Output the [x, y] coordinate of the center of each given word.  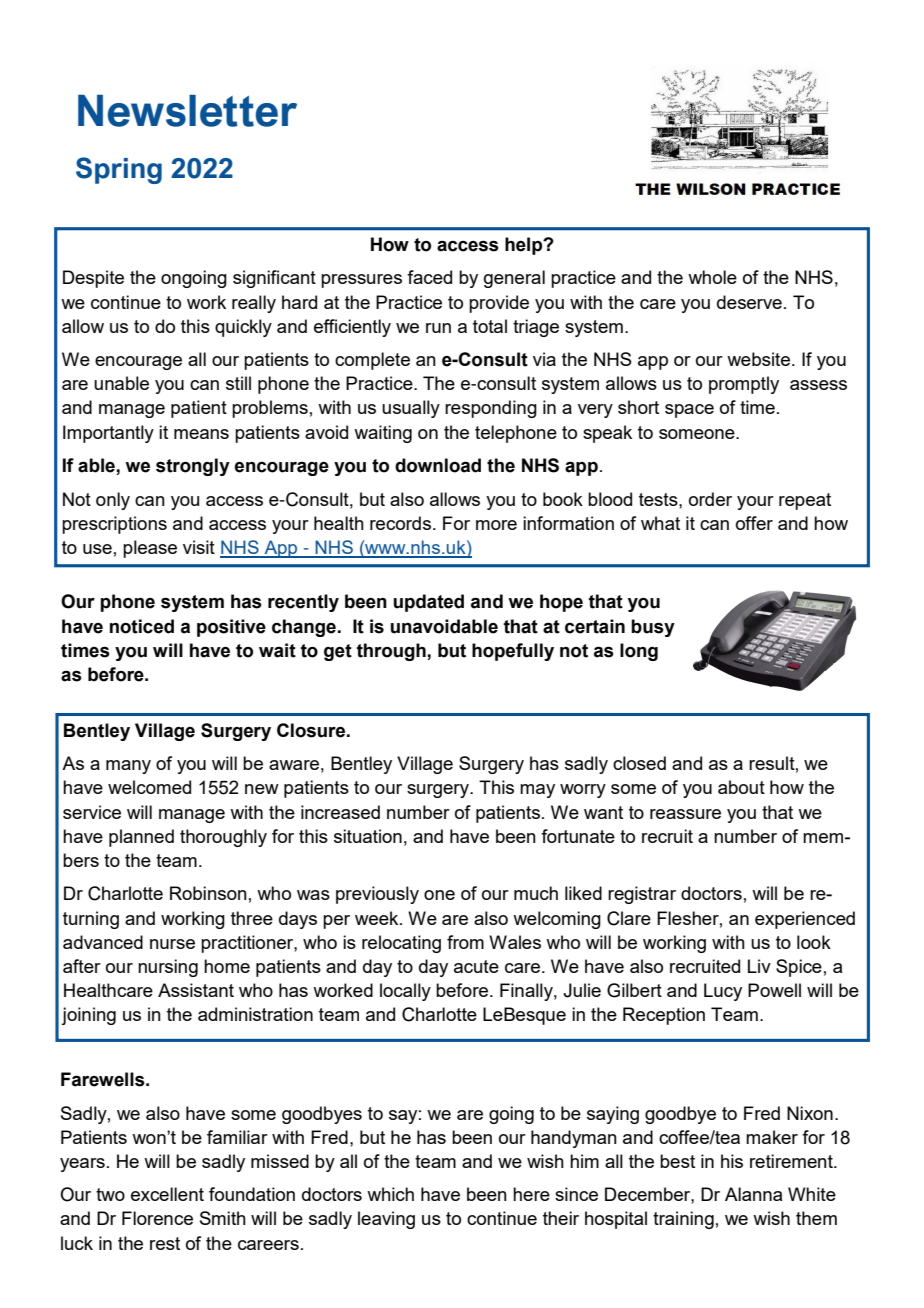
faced [429, 277]
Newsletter [187, 111]
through [392, 652]
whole [712, 277]
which [390, 1194]
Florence [157, 1218]
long [639, 652]
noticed [142, 626]
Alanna [753, 1194]
